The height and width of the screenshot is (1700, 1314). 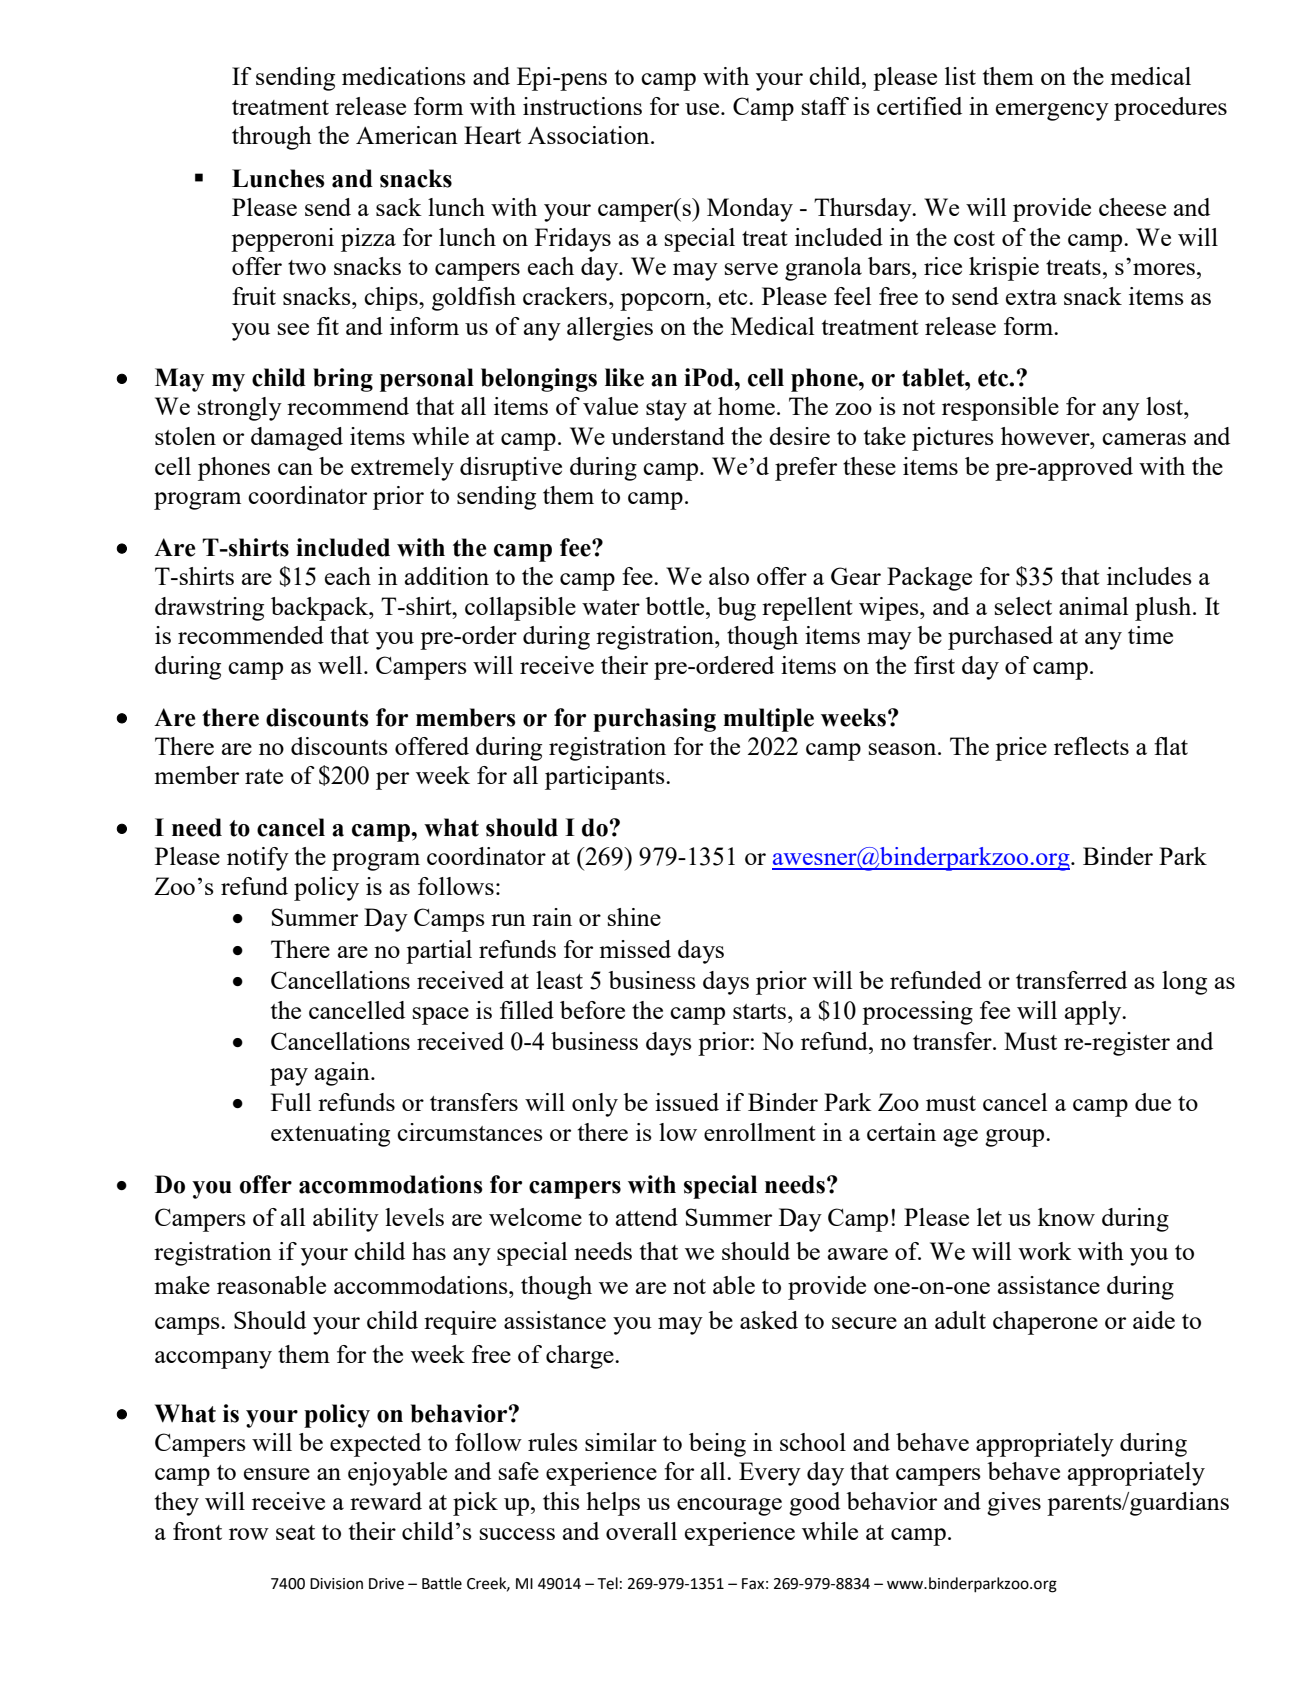 I want to click on seat, so click(x=295, y=1532).
